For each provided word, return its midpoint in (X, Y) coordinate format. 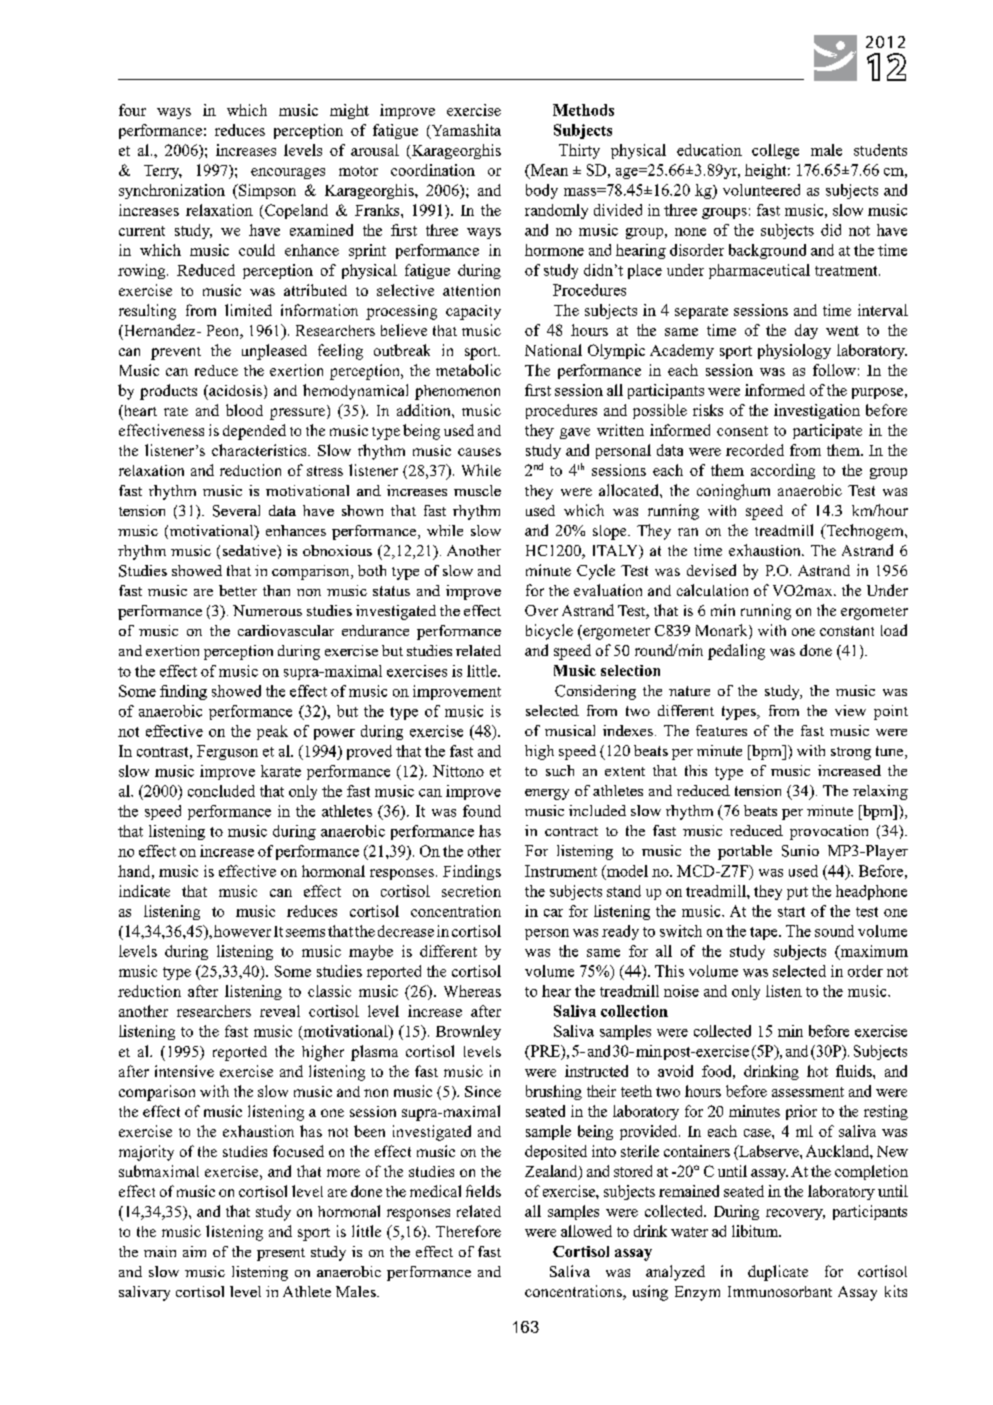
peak (272, 732)
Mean (548, 171)
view (850, 710)
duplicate (778, 1273)
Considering (595, 692)
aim (194, 1251)
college (775, 151)
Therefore (468, 1231)
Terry (163, 172)
